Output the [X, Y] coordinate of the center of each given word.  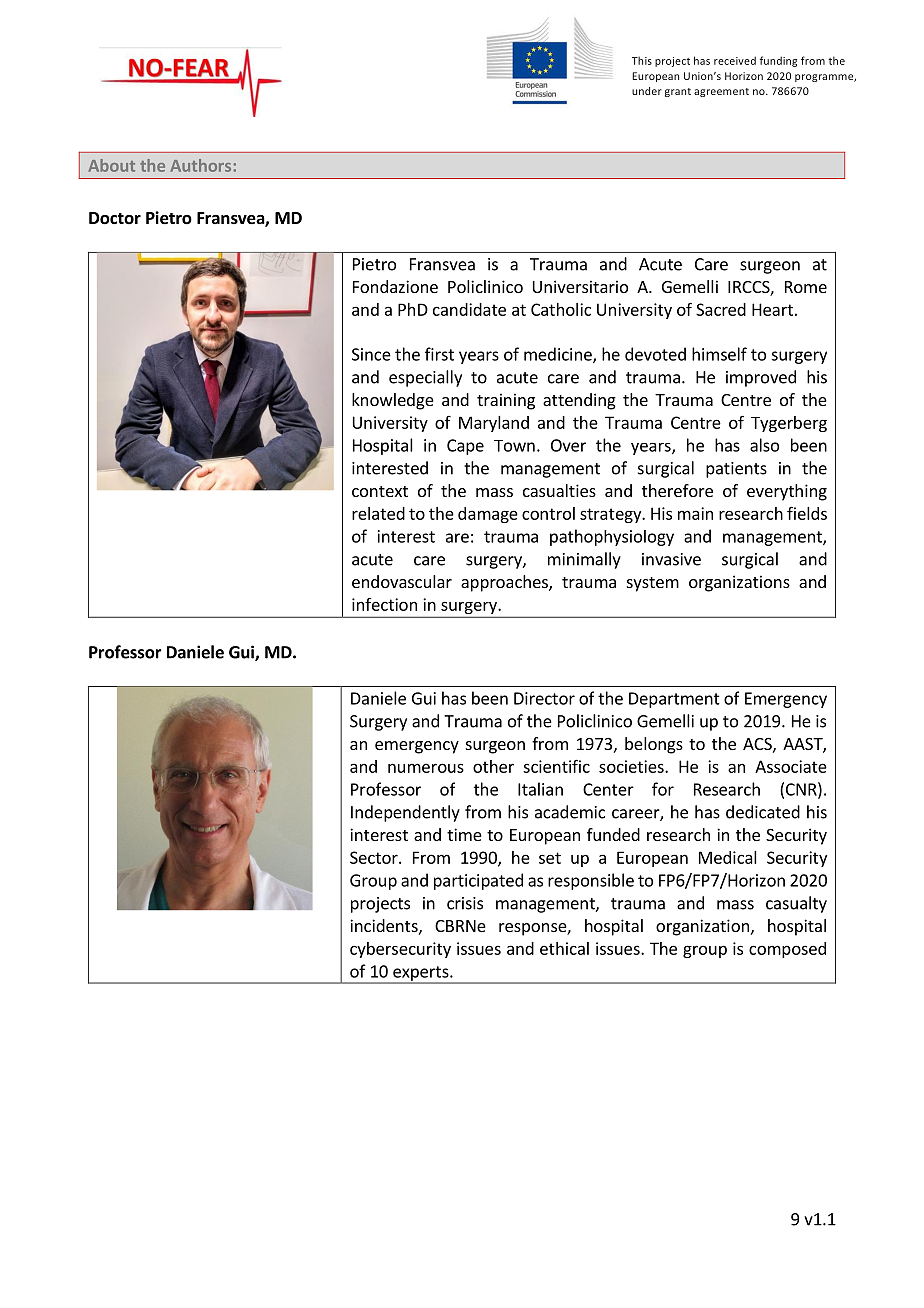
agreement [721, 92]
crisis [465, 903]
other [493, 766]
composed [787, 950]
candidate [469, 309]
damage [488, 515]
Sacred [721, 309]
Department [674, 700]
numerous [426, 768]
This [642, 60]
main [695, 513]
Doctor [115, 218]
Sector [375, 857]
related [378, 513]
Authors [201, 165]
